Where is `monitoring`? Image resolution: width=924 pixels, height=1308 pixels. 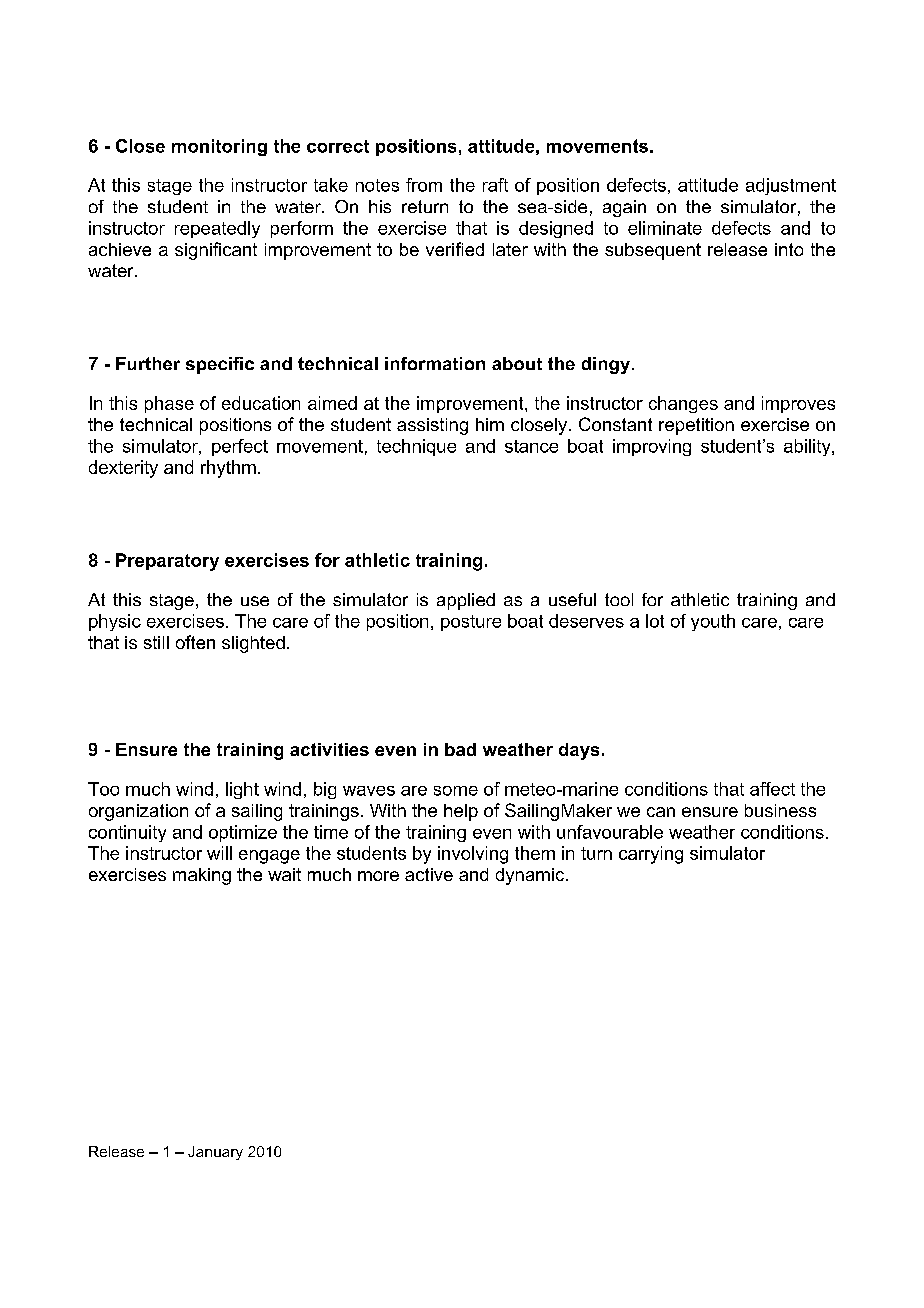
monitoring is located at coordinates (219, 147).
